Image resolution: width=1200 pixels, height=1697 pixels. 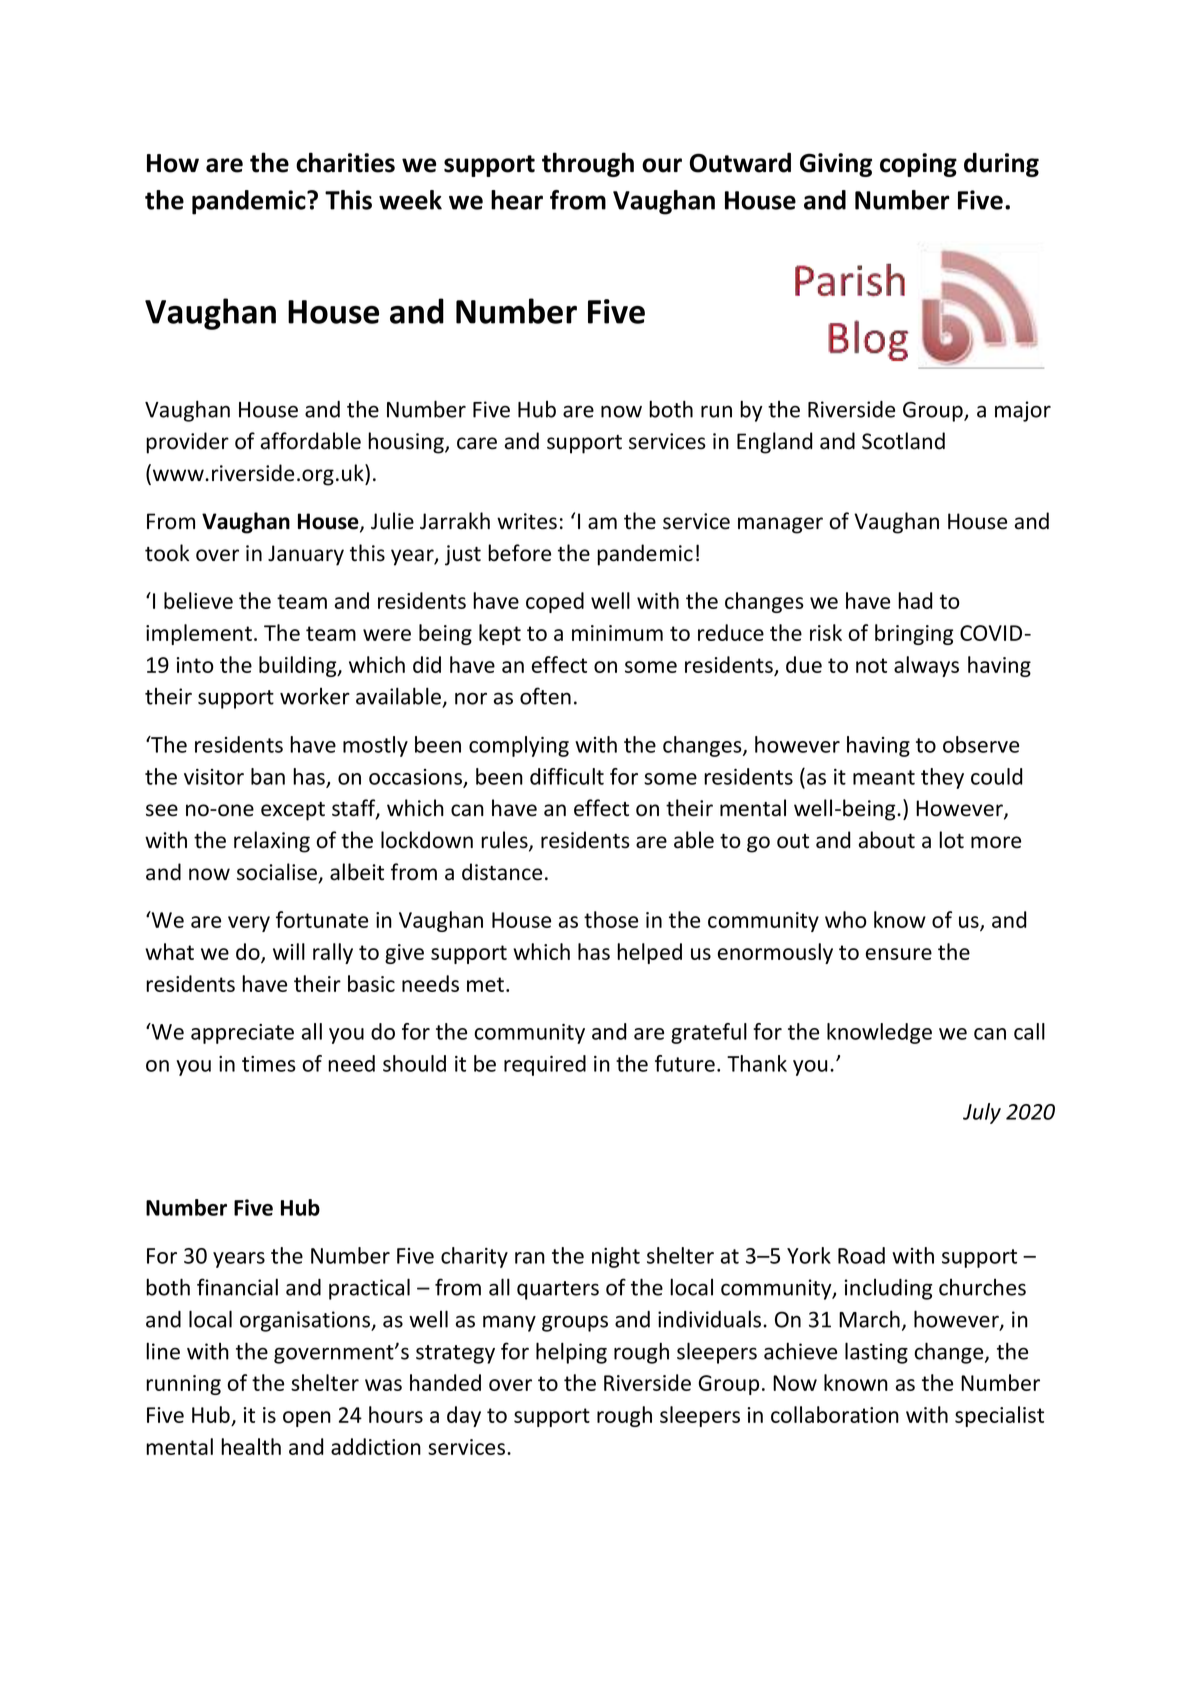 What do you see at coordinates (942, 778) in the screenshot?
I see `they` at bounding box center [942, 778].
